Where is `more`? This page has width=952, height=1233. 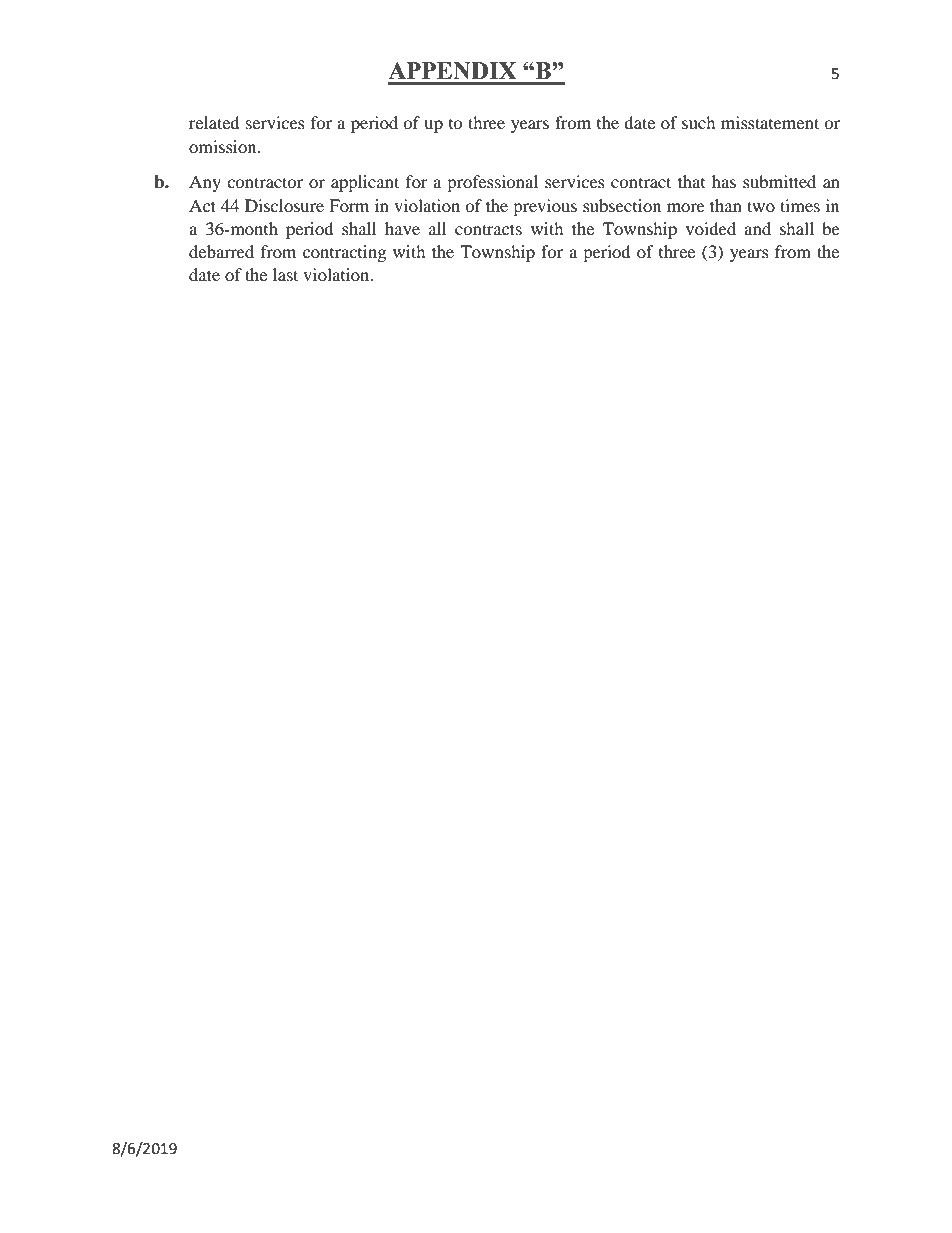 more is located at coordinates (686, 207).
